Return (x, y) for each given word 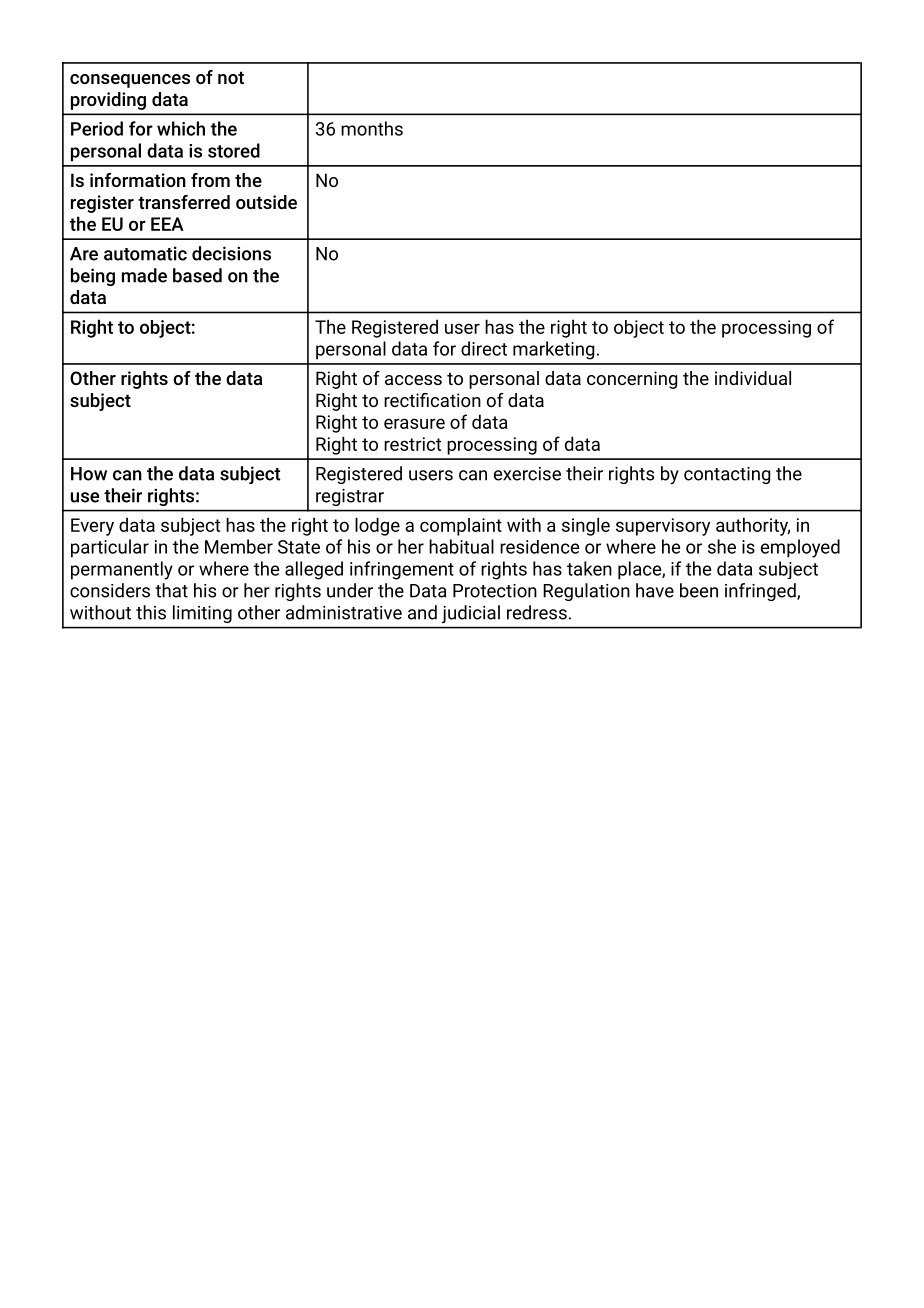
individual (753, 378)
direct (484, 348)
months (372, 128)
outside (266, 202)
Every (92, 527)
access (413, 380)
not (231, 77)
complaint (461, 527)
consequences (130, 81)
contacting (727, 475)
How (89, 474)
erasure (414, 423)
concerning (632, 380)
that (171, 590)
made (144, 275)
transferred (184, 202)
